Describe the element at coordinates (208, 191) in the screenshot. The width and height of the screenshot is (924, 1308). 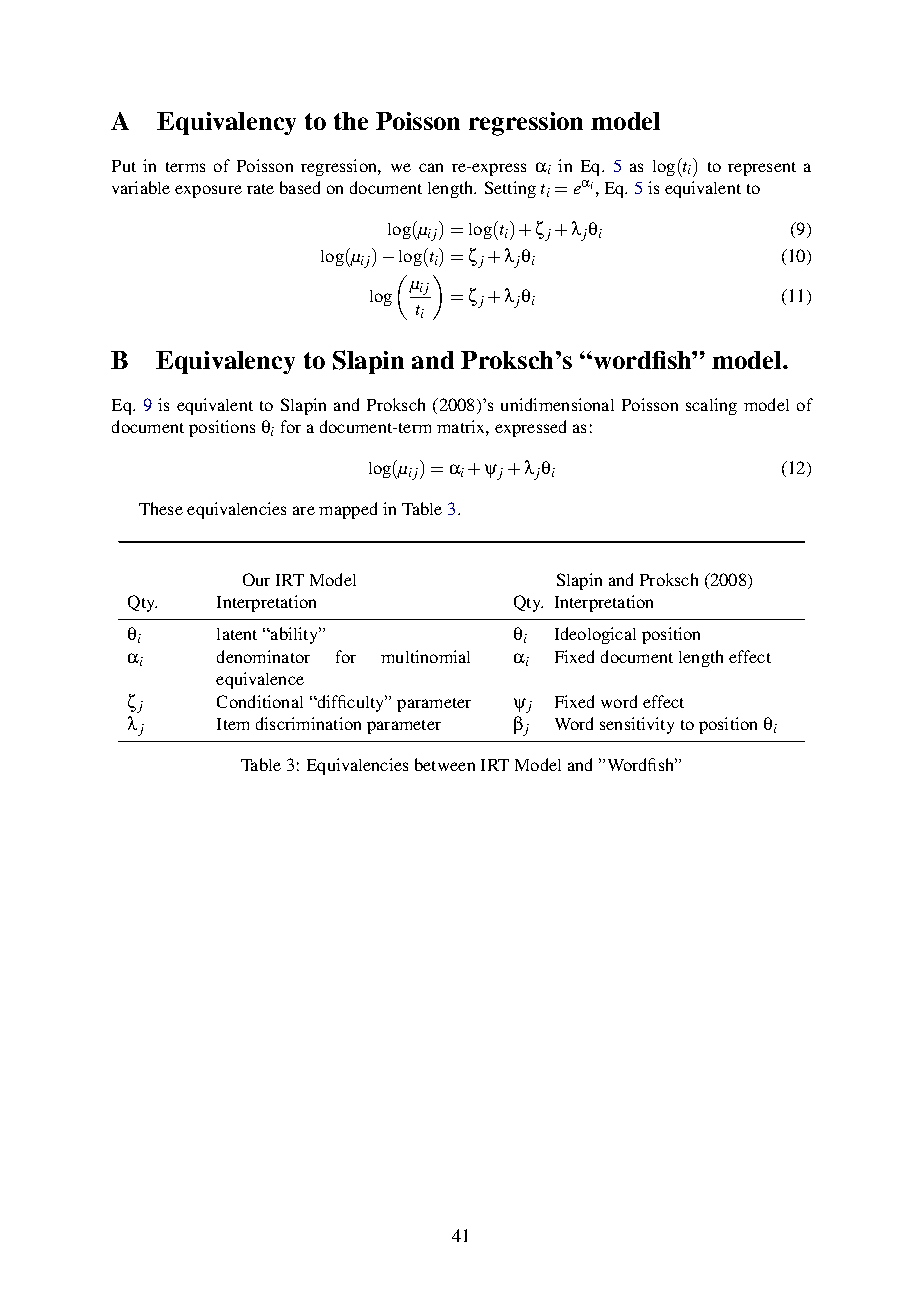
I see `exposure` at that location.
